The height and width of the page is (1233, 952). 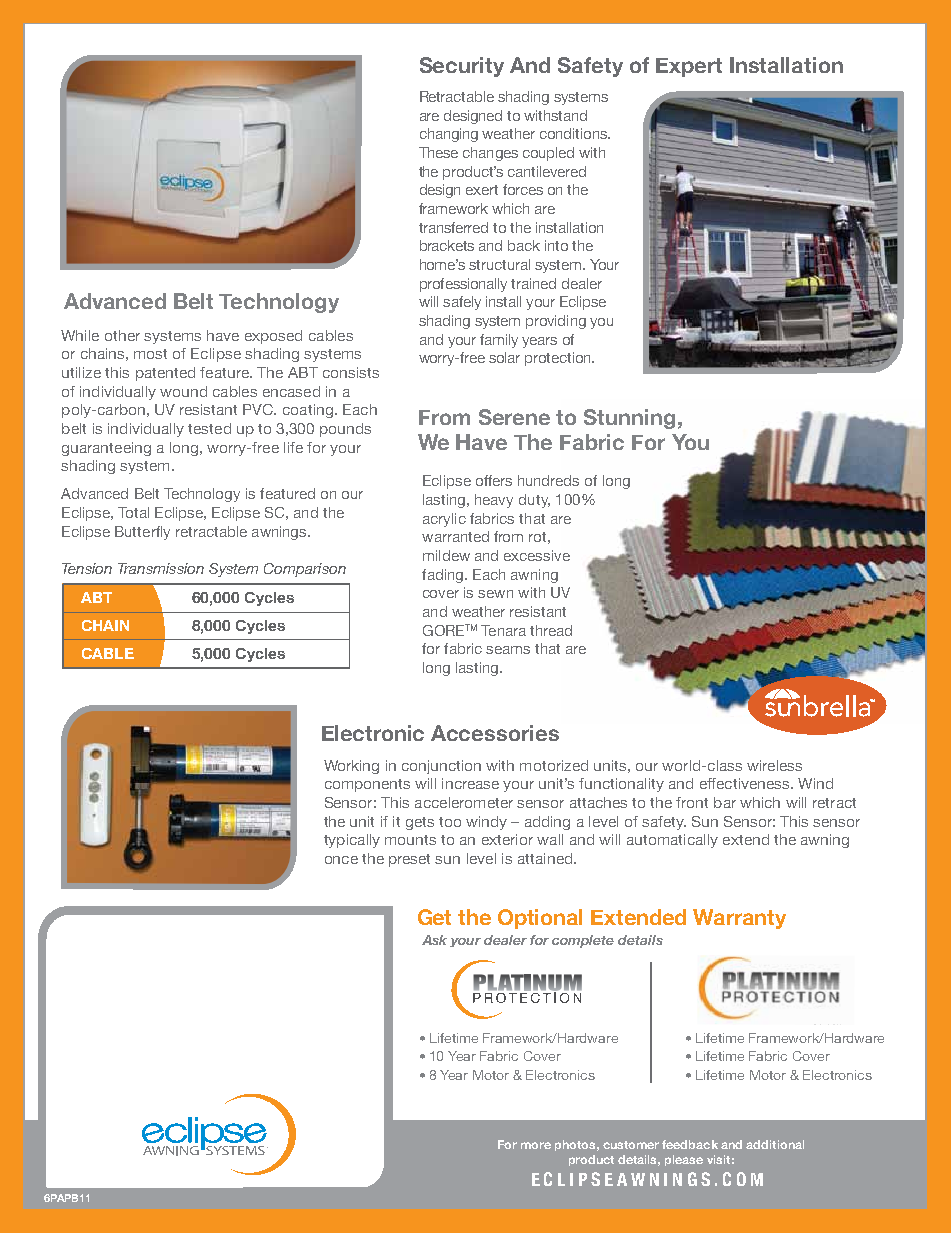 What do you see at coordinates (434, 940) in the page?
I see `Ask` at bounding box center [434, 940].
